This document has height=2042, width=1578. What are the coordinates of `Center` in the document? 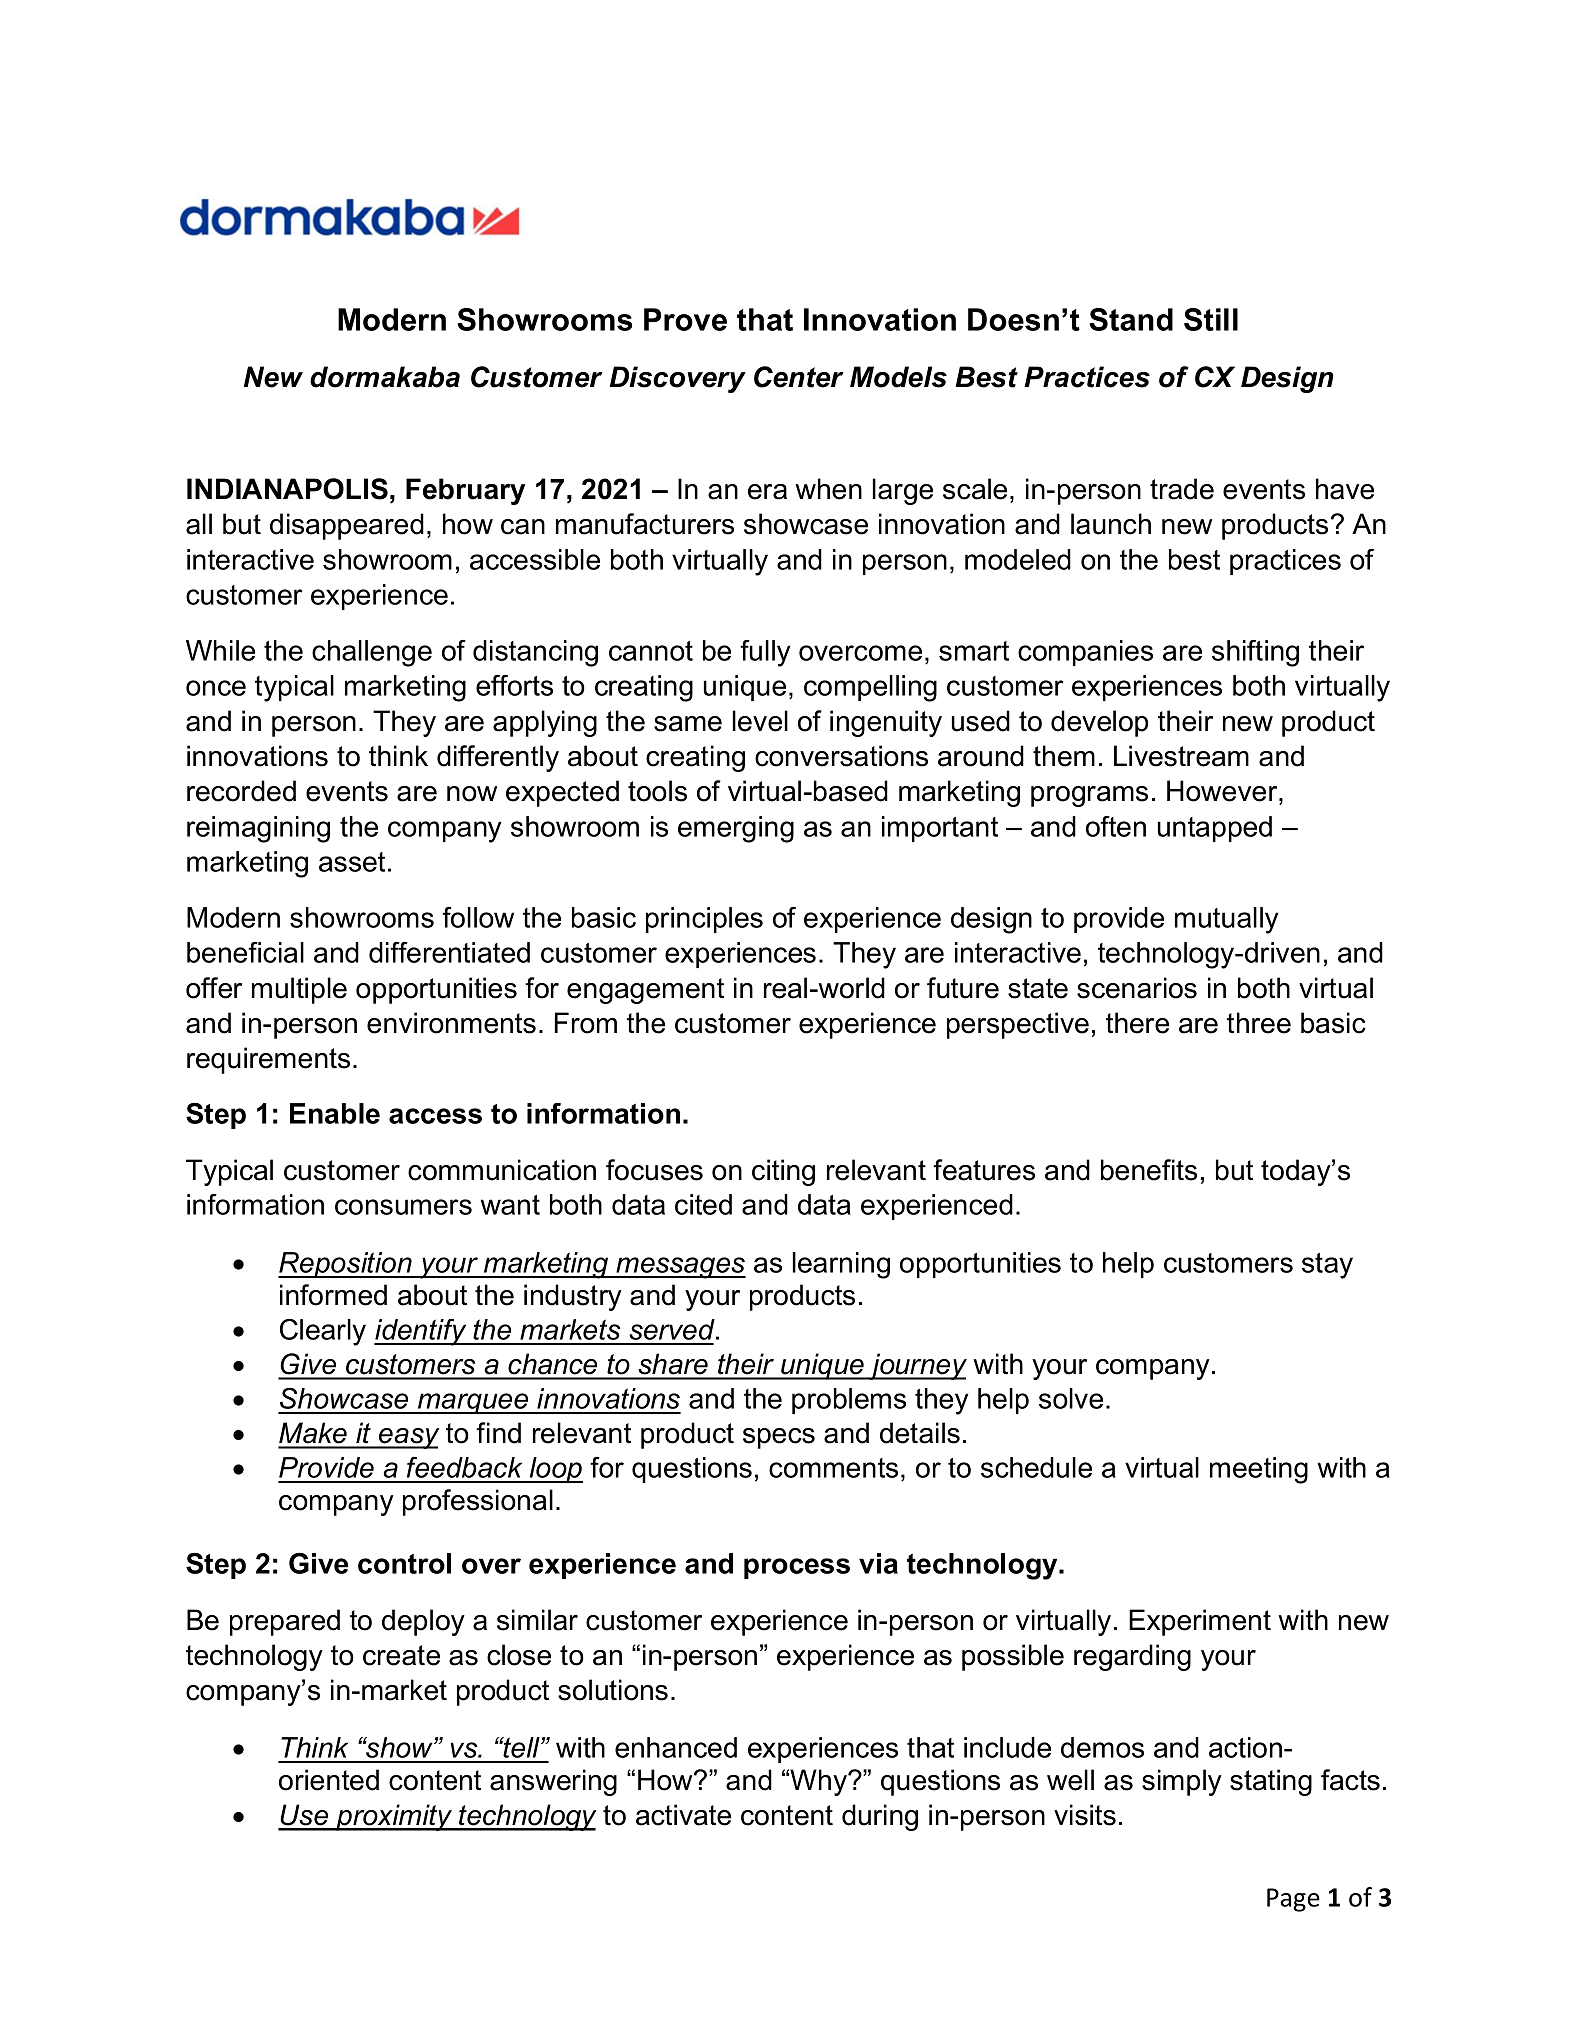 It's located at (799, 377).
